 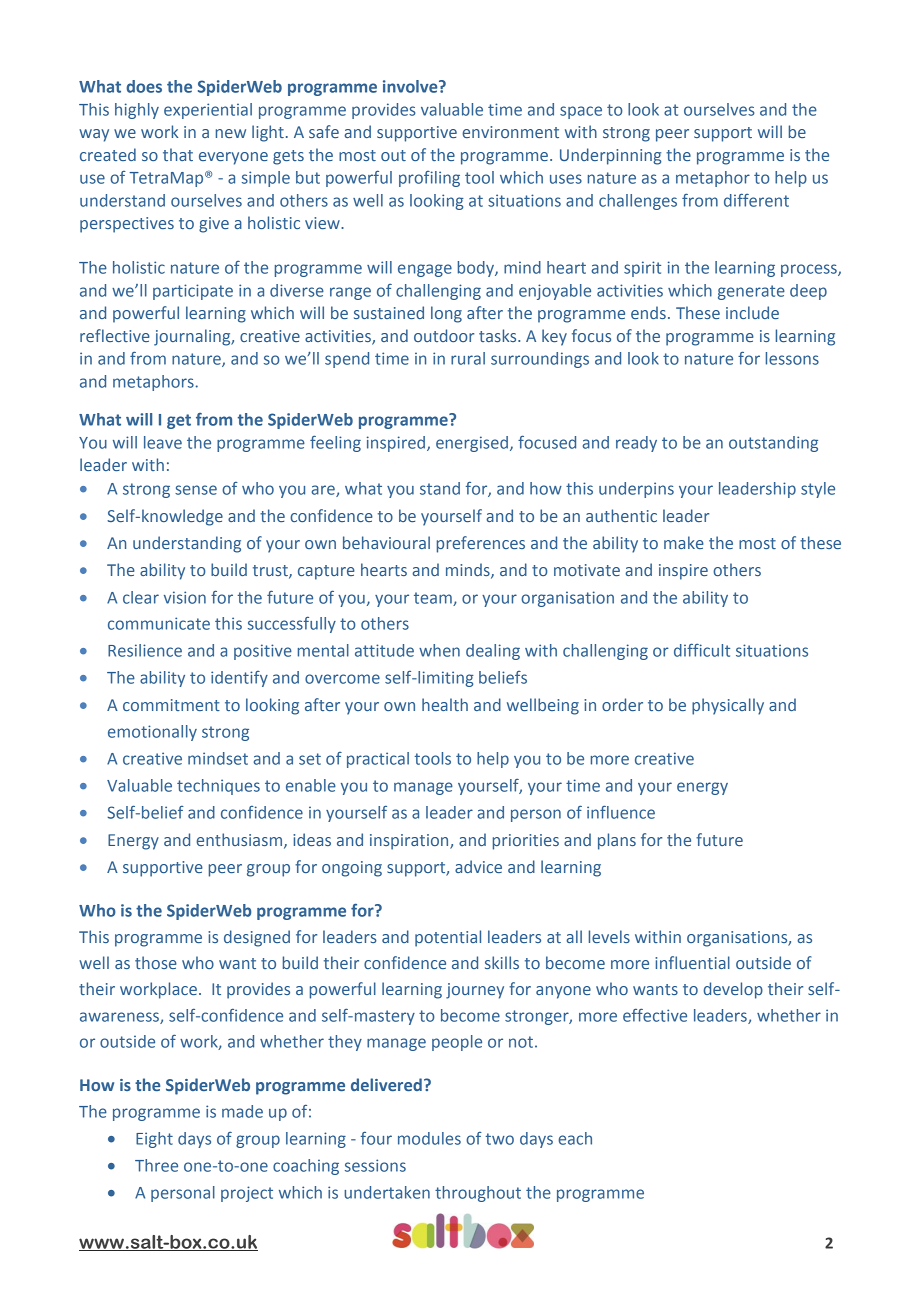 I want to click on environment, so click(x=510, y=132).
